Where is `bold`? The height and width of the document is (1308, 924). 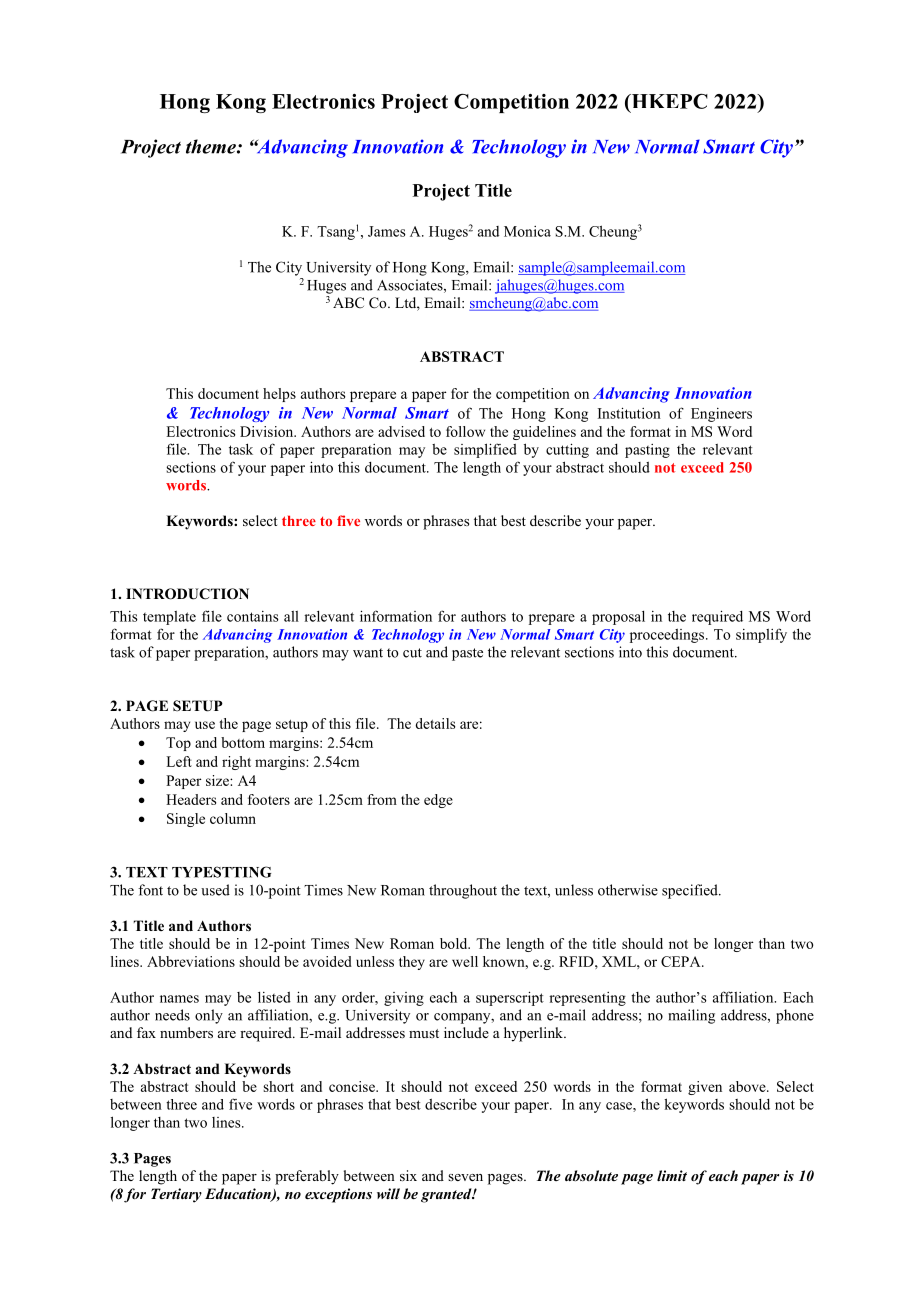
bold is located at coordinates (455, 943).
